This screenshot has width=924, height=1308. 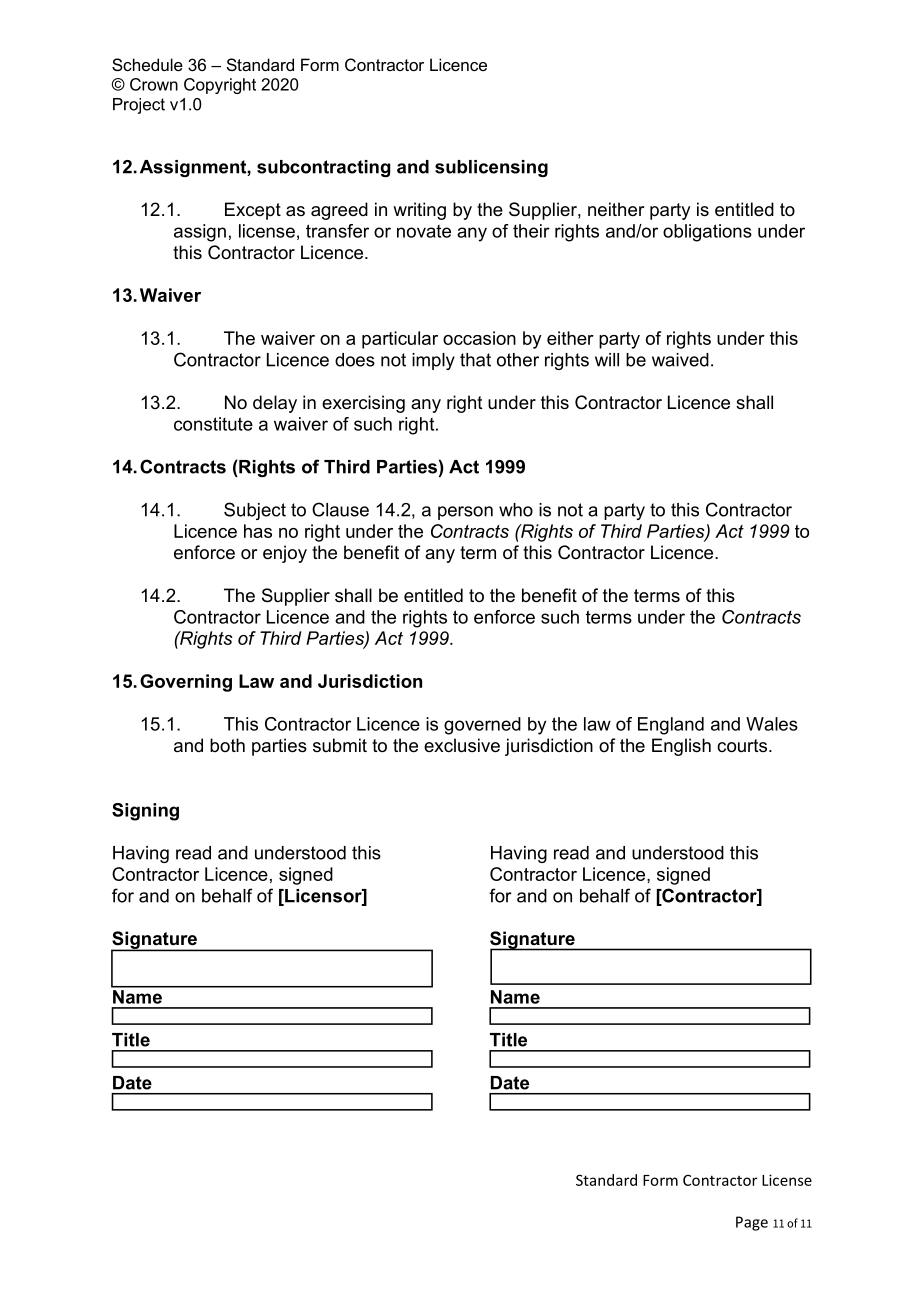 What do you see at coordinates (707, 233) in the screenshot?
I see `obligations` at bounding box center [707, 233].
